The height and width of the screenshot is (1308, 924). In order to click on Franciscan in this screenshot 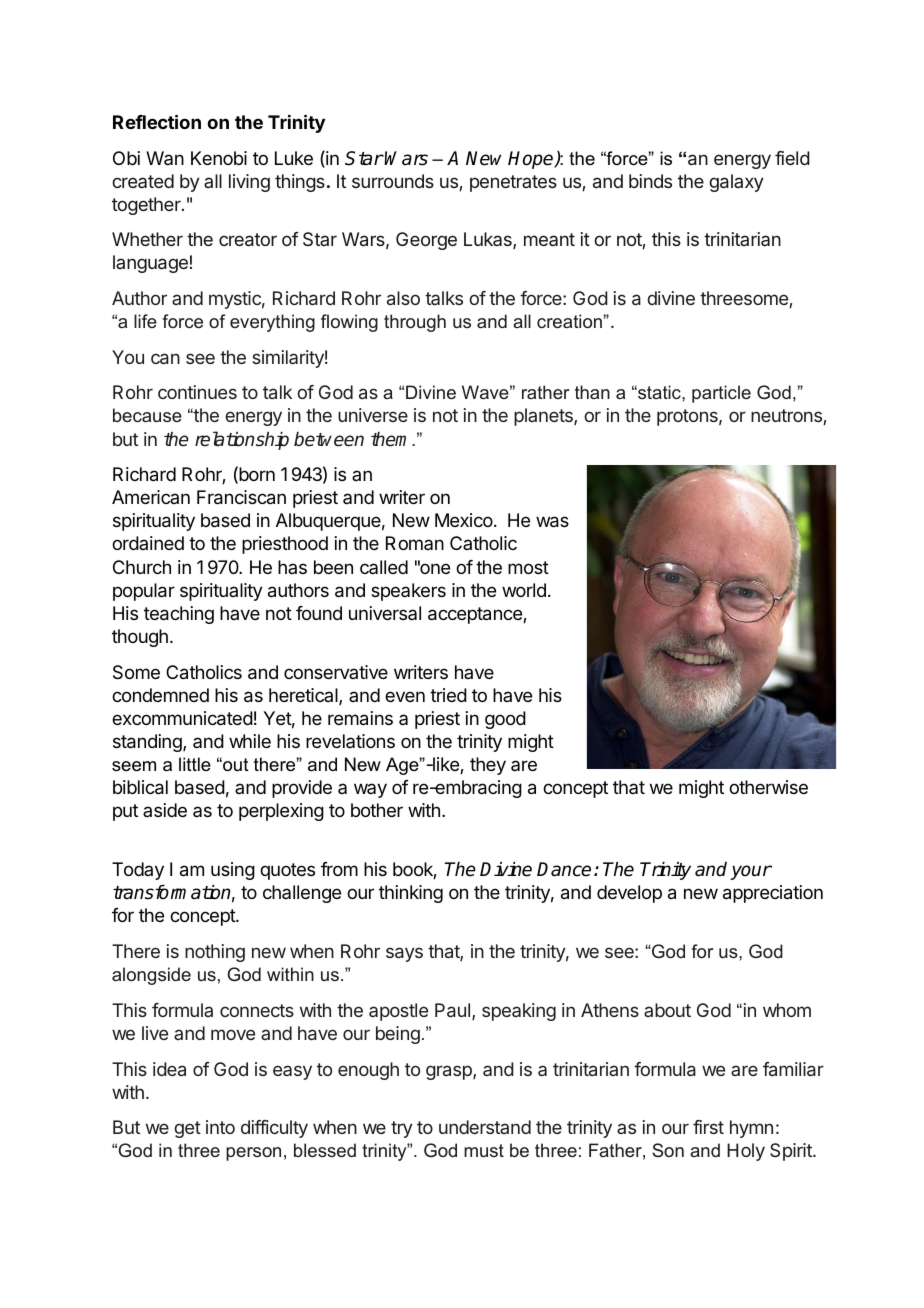, I will do `click(241, 497)`.
